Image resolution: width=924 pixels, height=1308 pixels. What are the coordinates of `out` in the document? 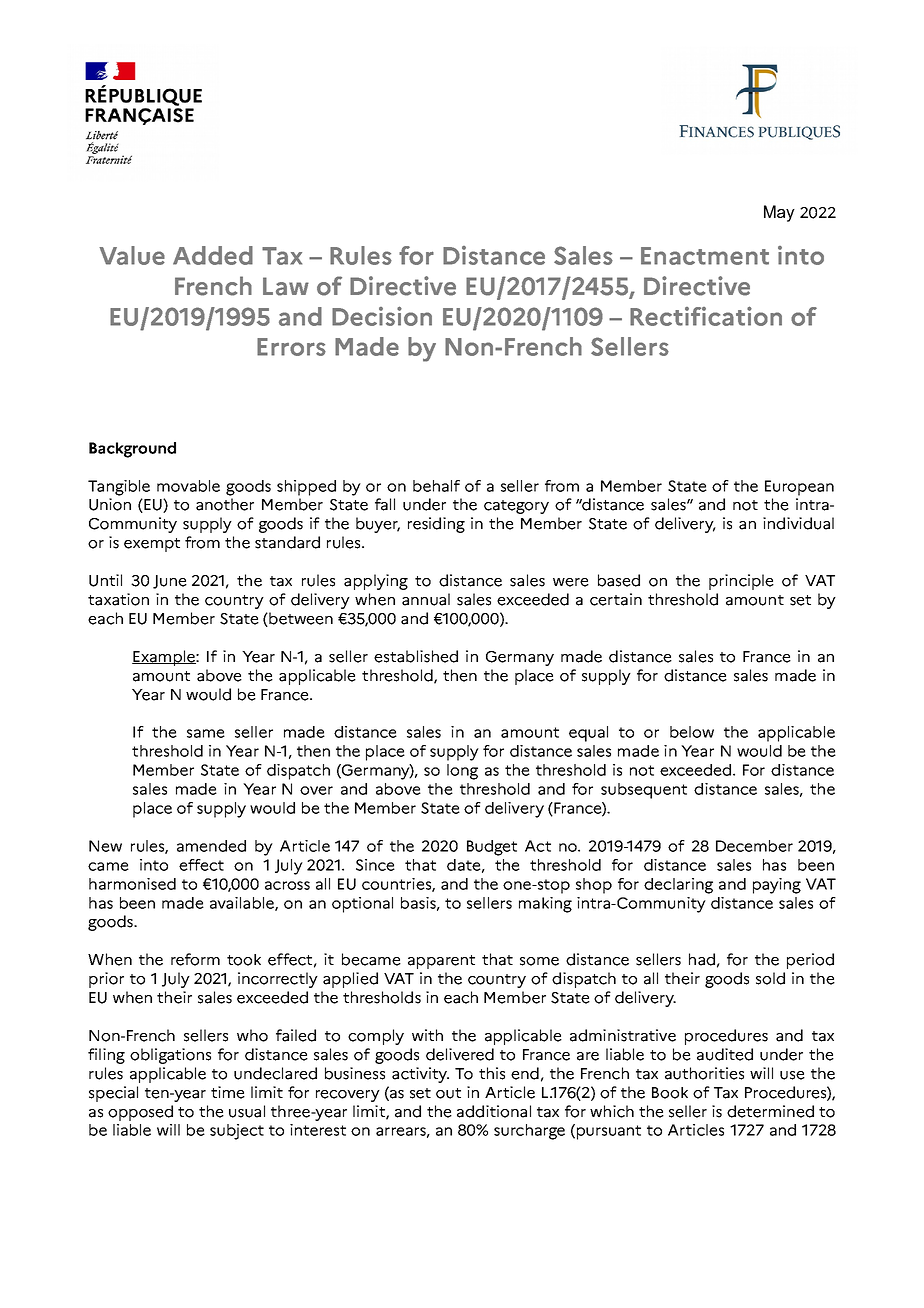 It's located at (448, 1093).
